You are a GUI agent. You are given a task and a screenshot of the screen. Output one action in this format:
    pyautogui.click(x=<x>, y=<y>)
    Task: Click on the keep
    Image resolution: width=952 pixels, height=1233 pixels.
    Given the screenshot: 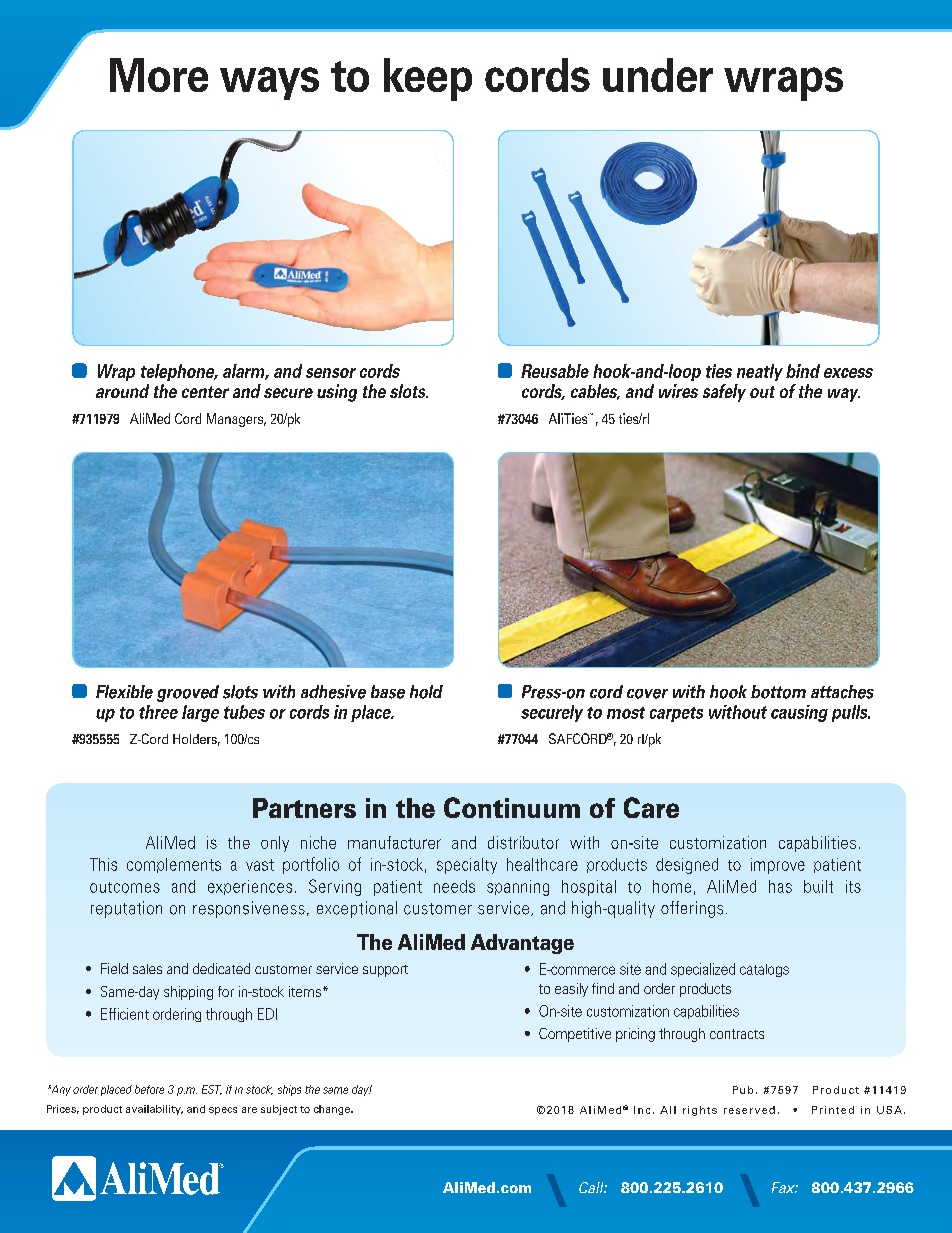 What is the action you would take?
    pyautogui.click(x=428, y=79)
